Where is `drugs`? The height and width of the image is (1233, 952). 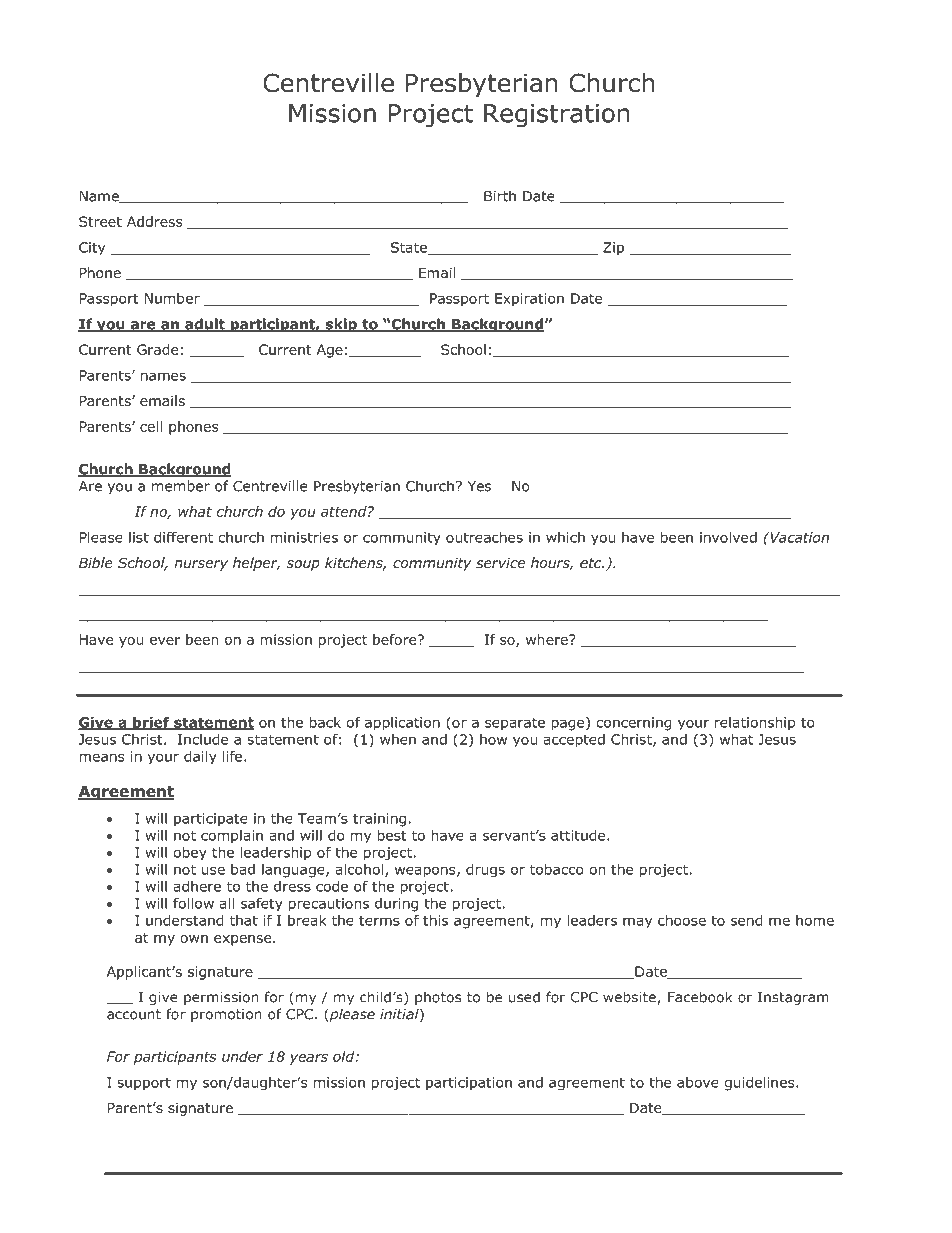
drugs is located at coordinates (485, 871).
